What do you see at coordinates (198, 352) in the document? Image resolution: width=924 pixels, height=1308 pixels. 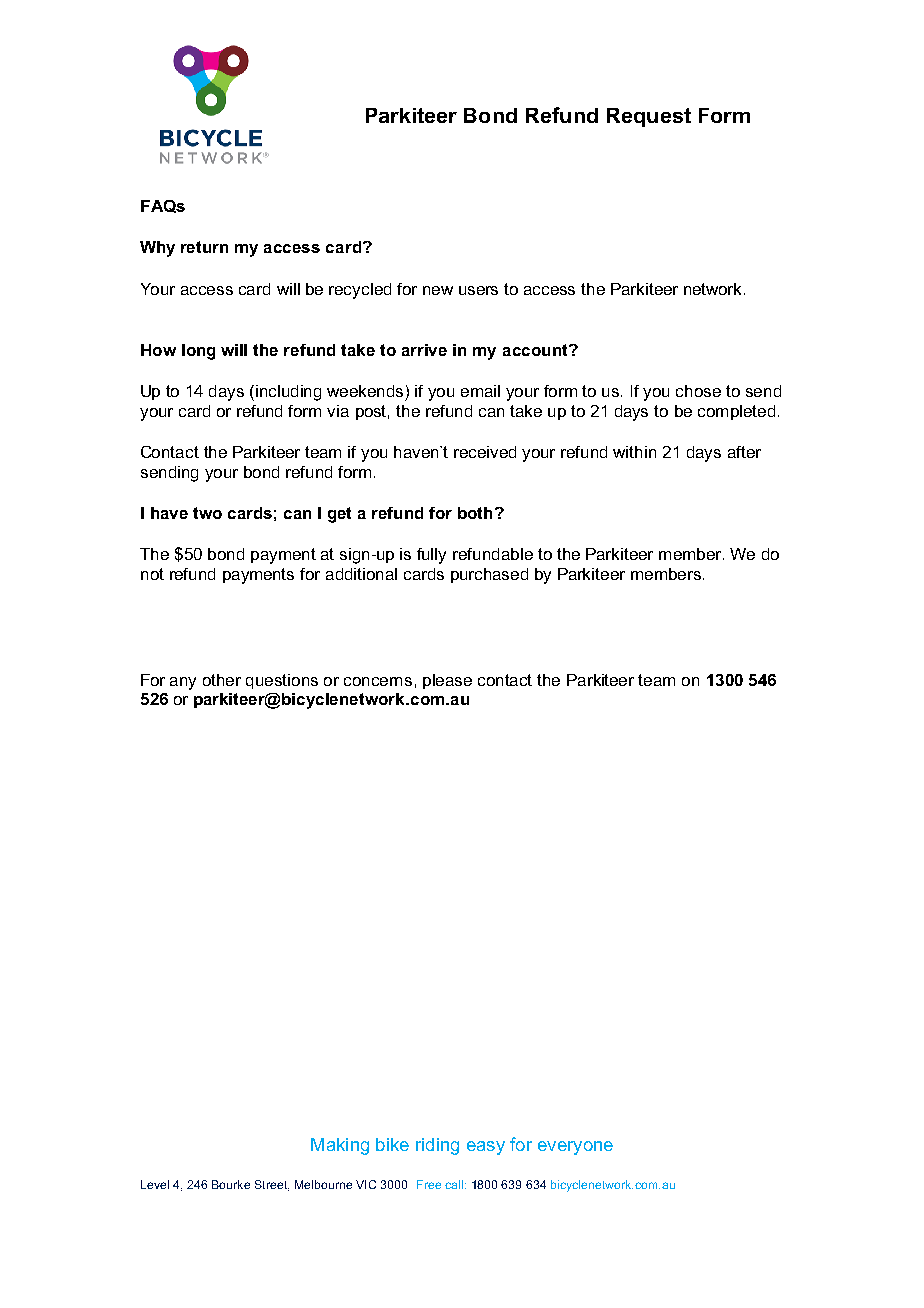 I see `long` at bounding box center [198, 352].
